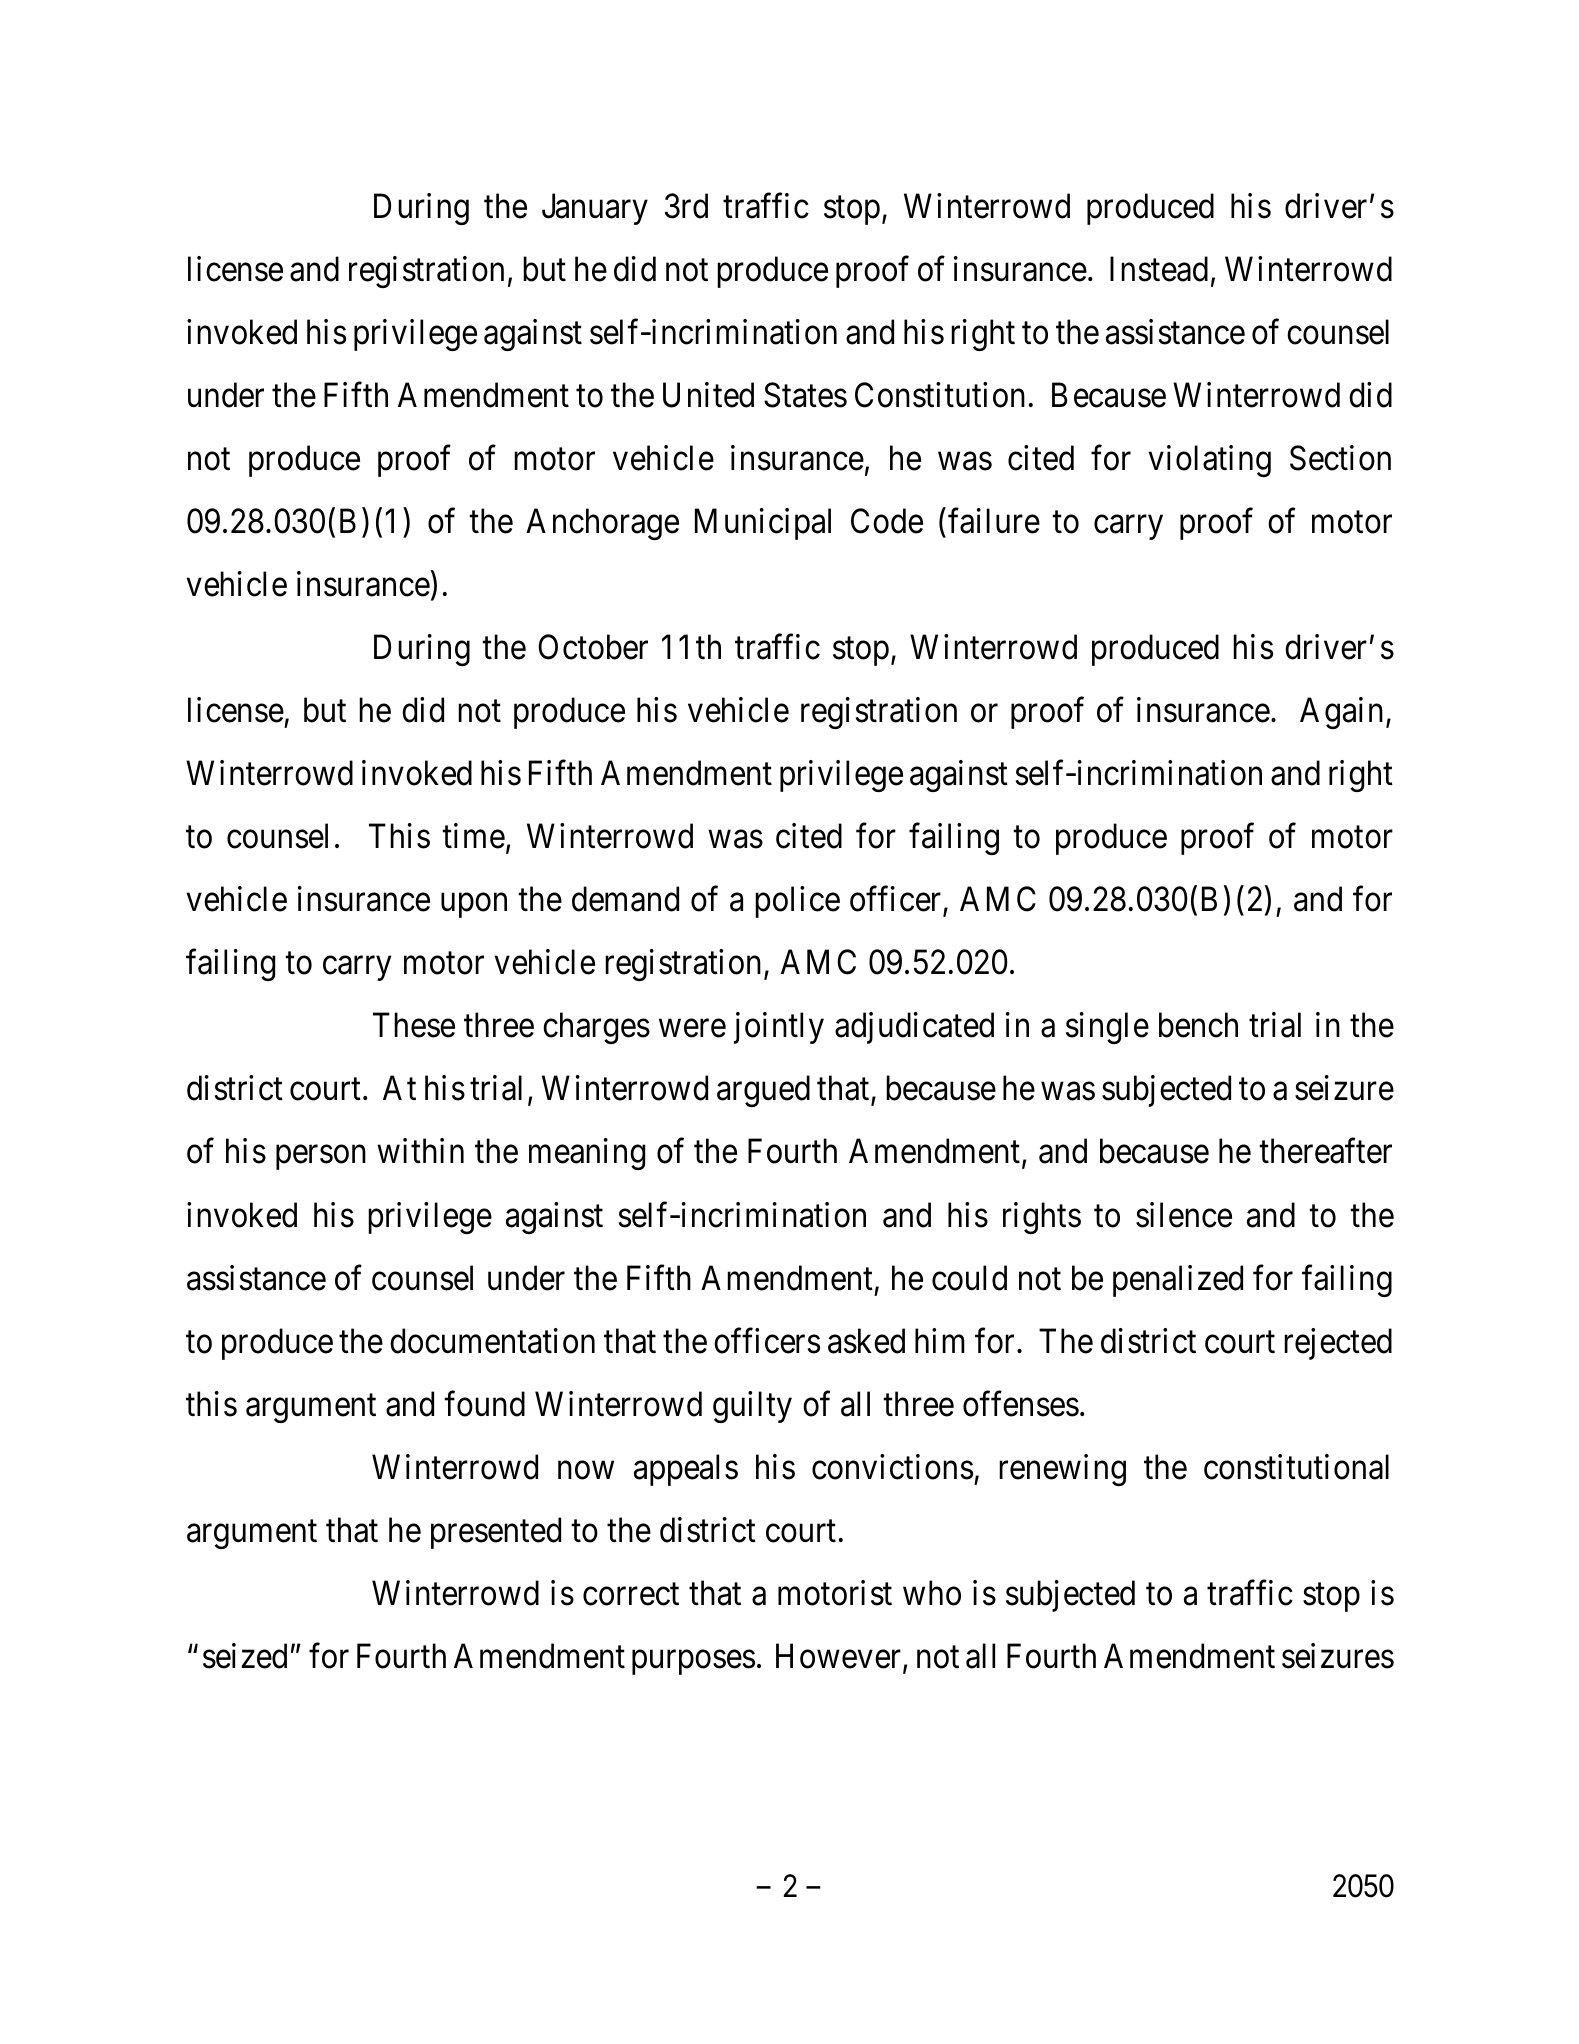 The height and width of the screenshot is (2044, 1579). What do you see at coordinates (797, 902) in the screenshot?
I see `police` at bounding box center [797, 902].
